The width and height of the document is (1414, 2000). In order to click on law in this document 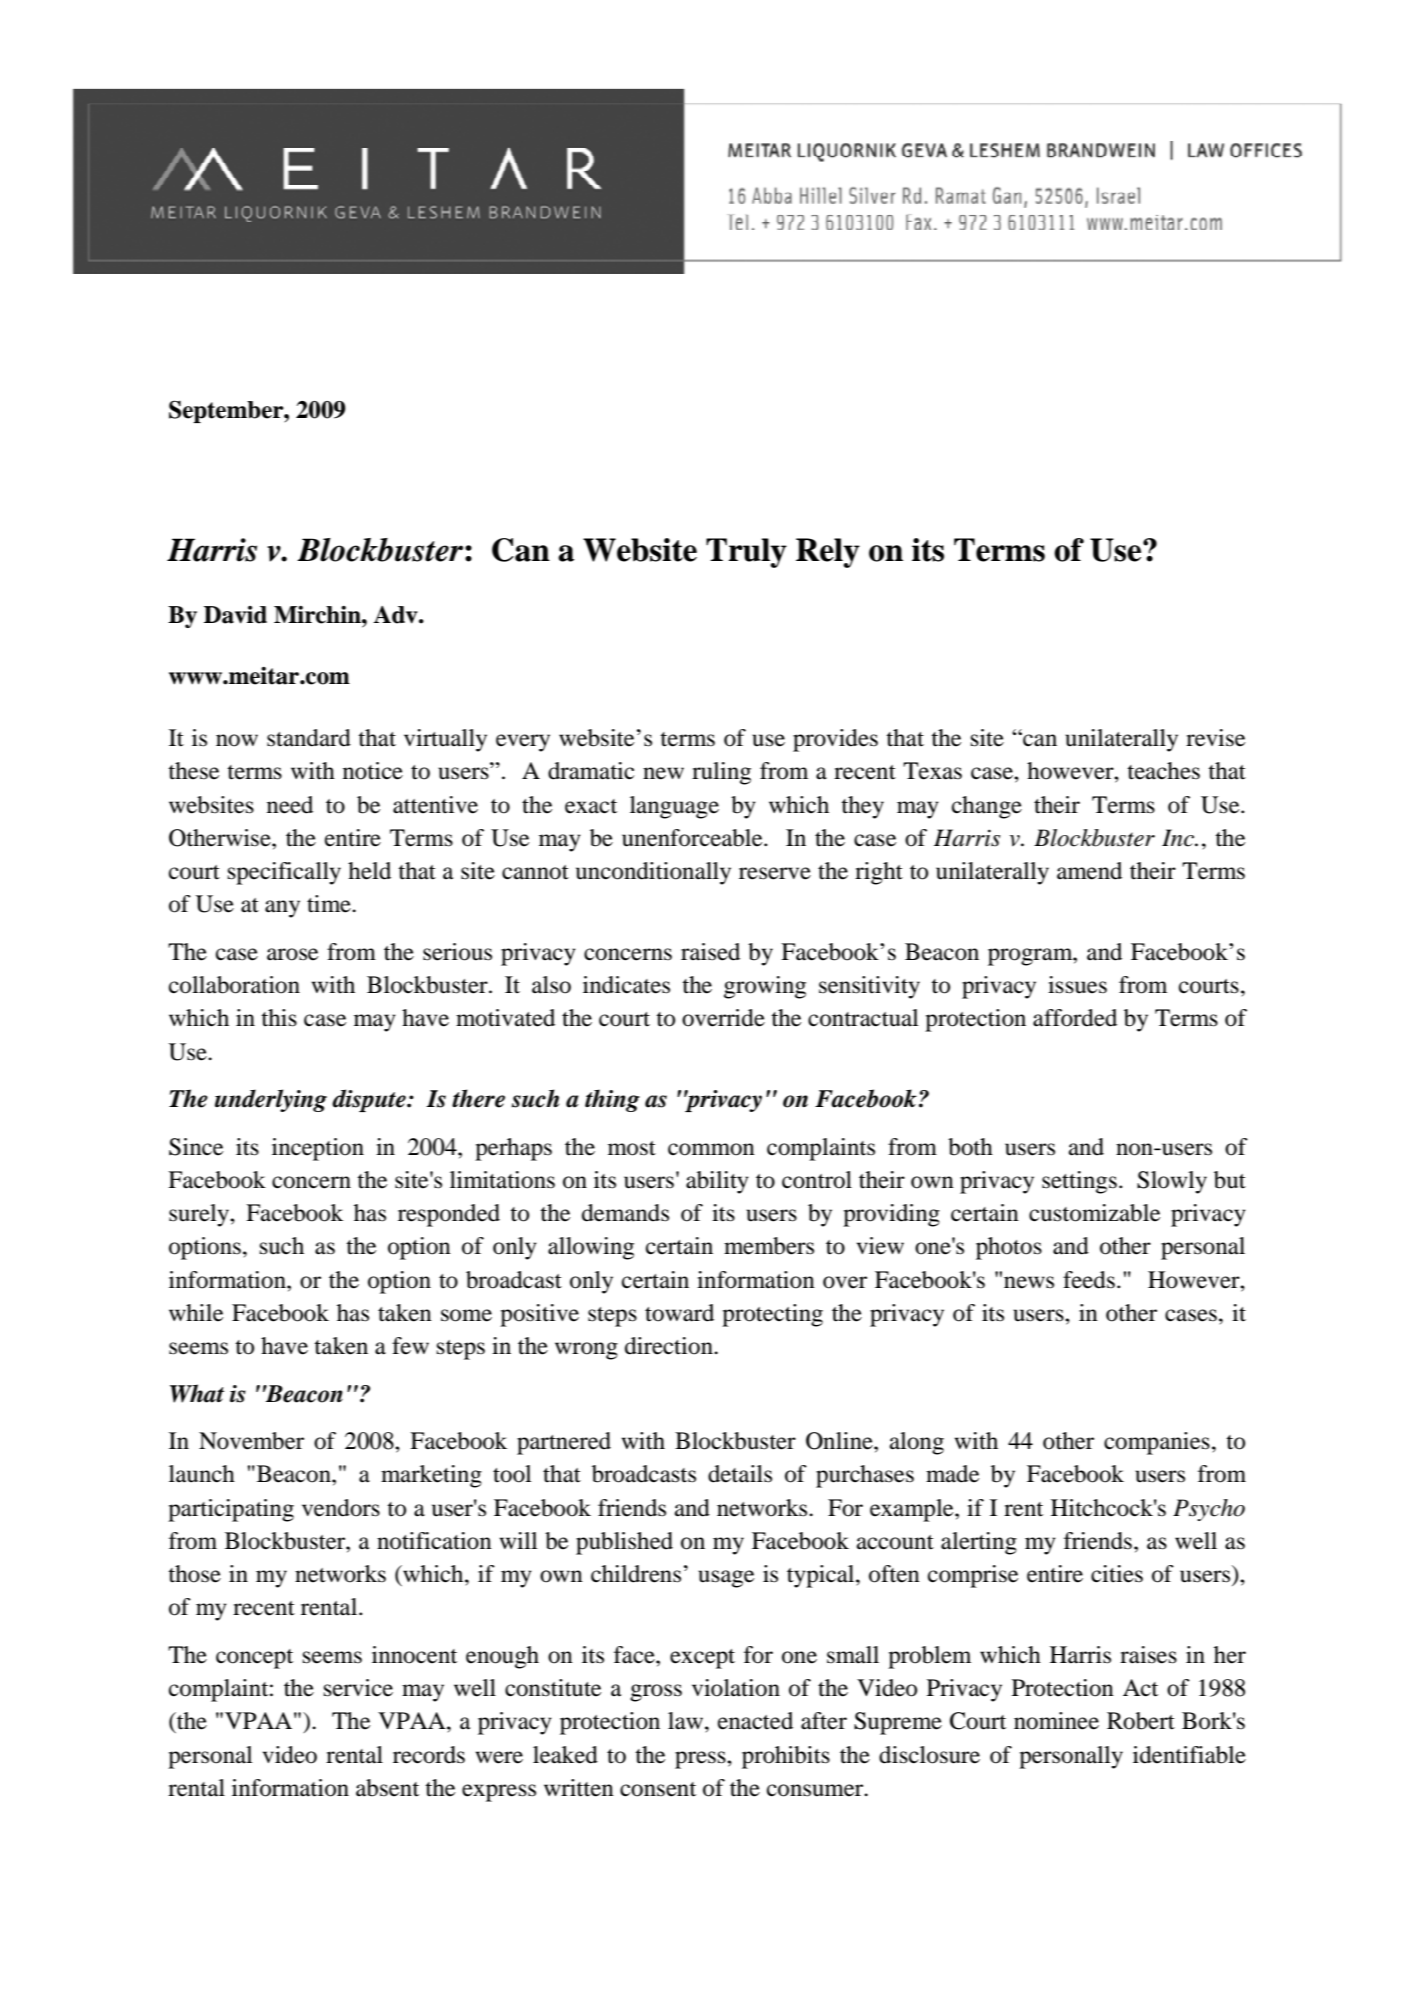, I will do `click(687, 1721)`.
